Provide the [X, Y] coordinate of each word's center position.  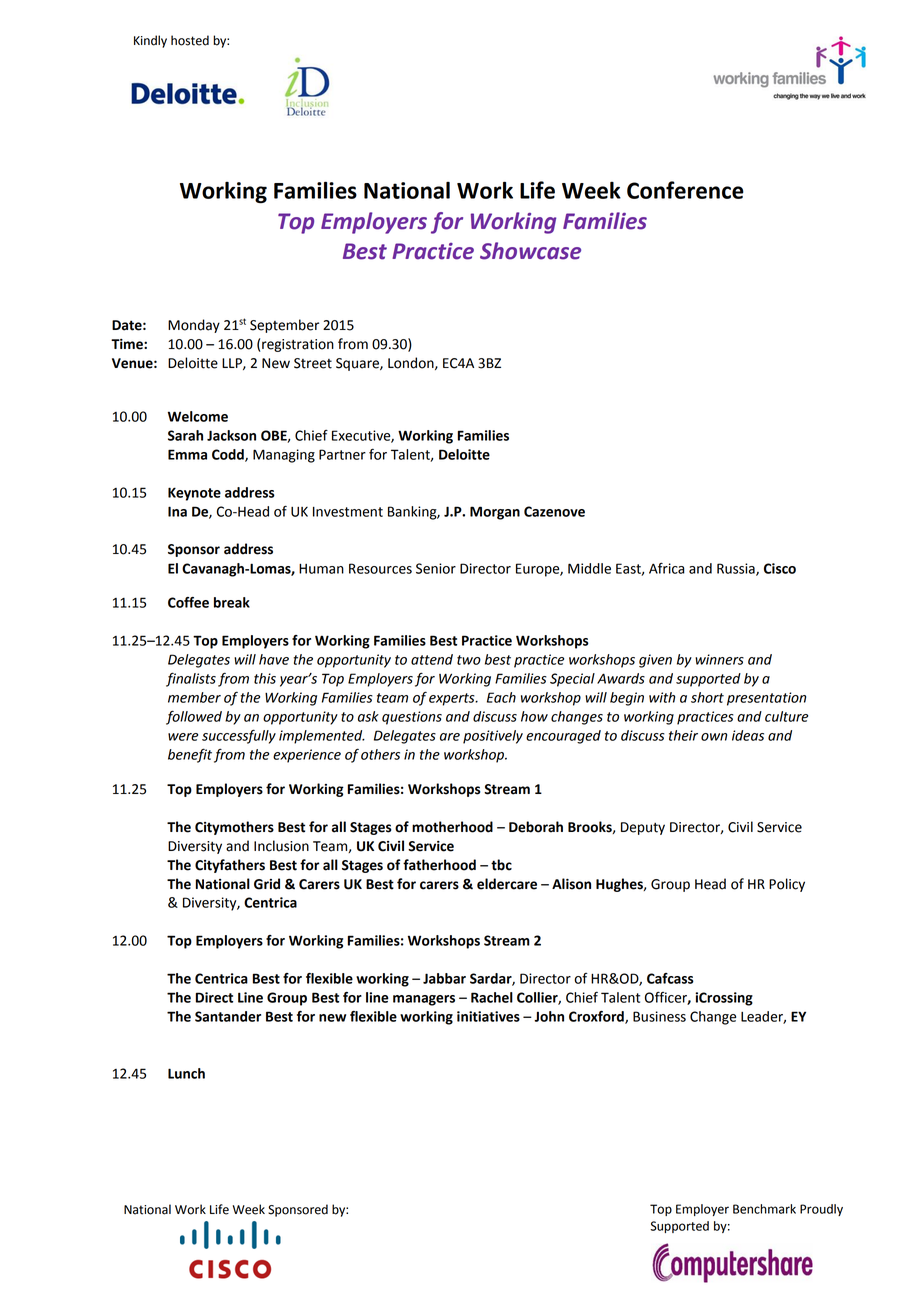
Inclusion [281, 846]
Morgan [495, 513]
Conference [685, 190]
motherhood [452, 827]
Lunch [186, 1073]
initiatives [488, 1016]
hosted [190, 40]
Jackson [231, 435]
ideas [748, 735]
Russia [737, 569]
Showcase [530, 251]
